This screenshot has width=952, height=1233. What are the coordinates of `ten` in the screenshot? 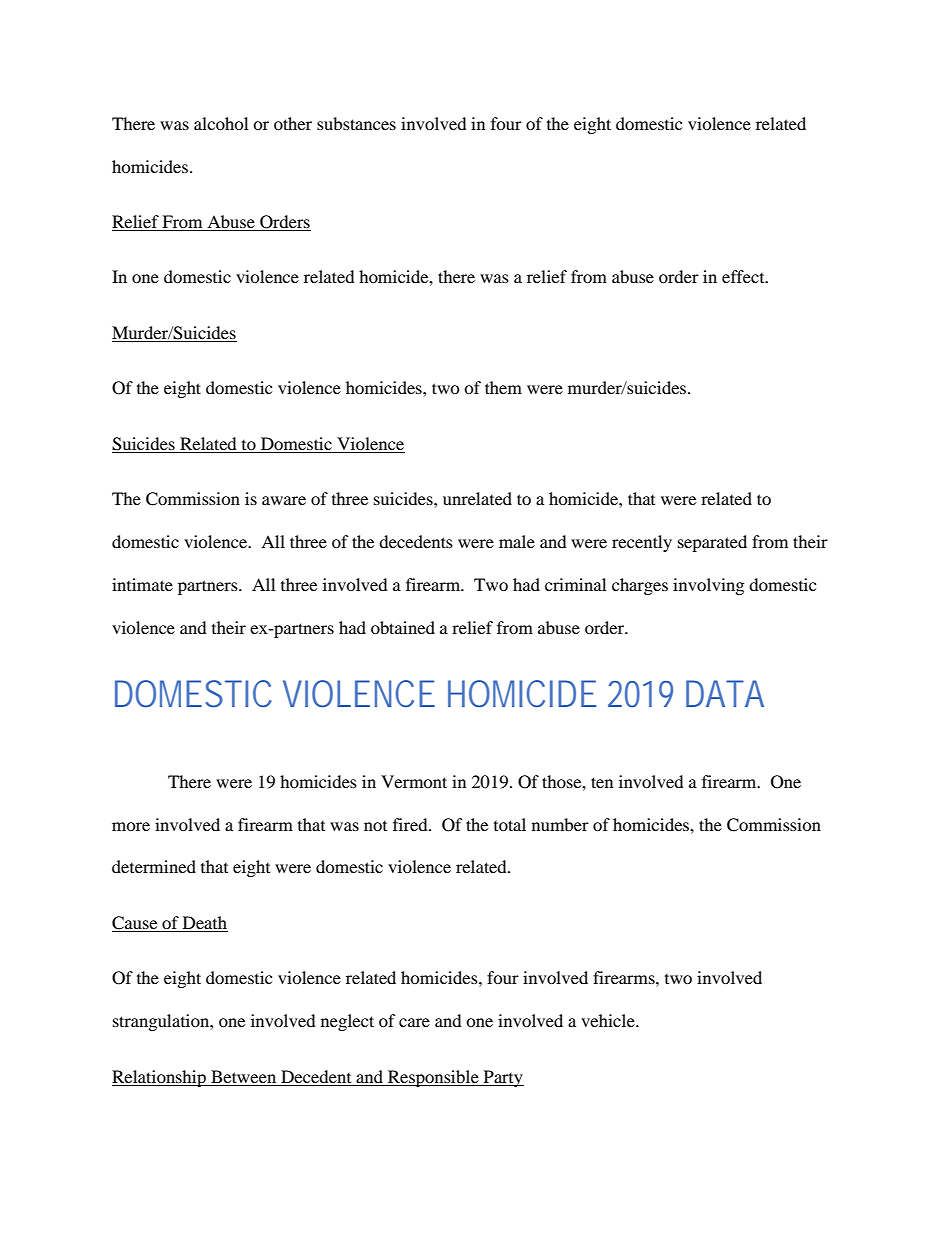 It's located at (602, 782).
